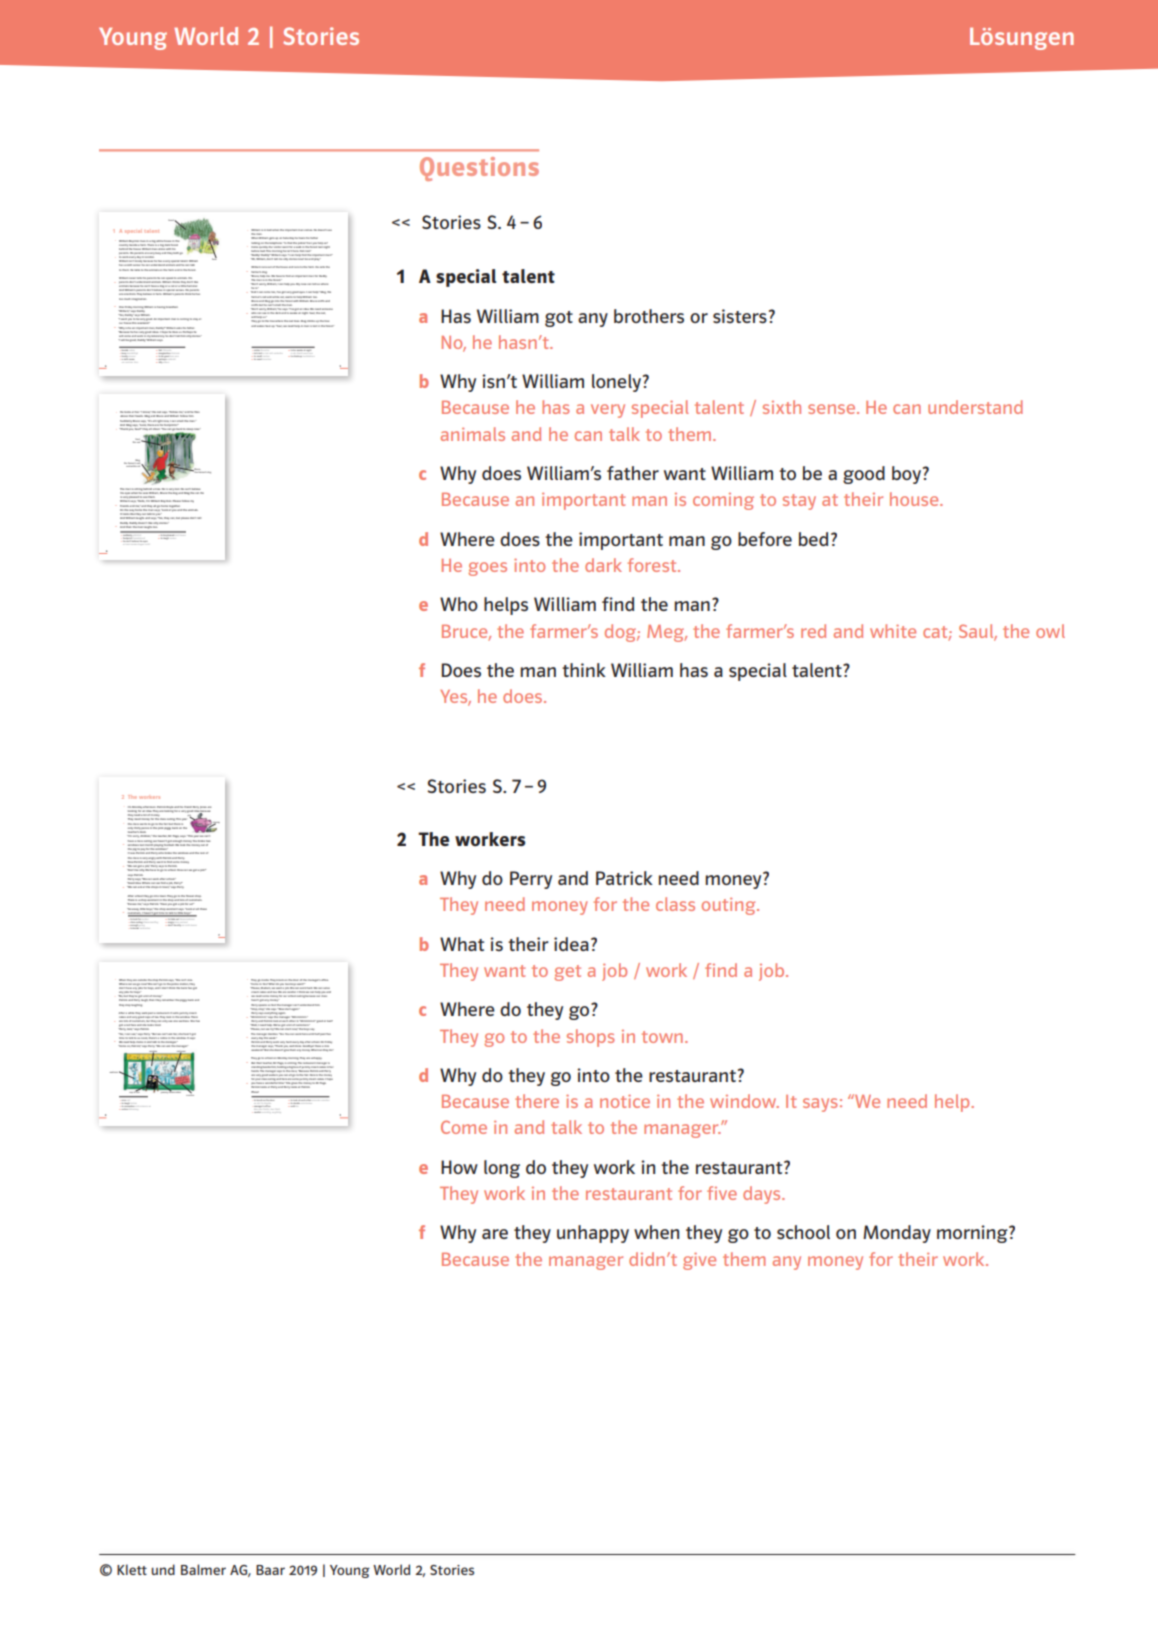 The height and width of the document is (1637, 1158). What do you see at coordinates (330, 1021) in the document?
I see `bad` at bounding box center [330, 1021].
